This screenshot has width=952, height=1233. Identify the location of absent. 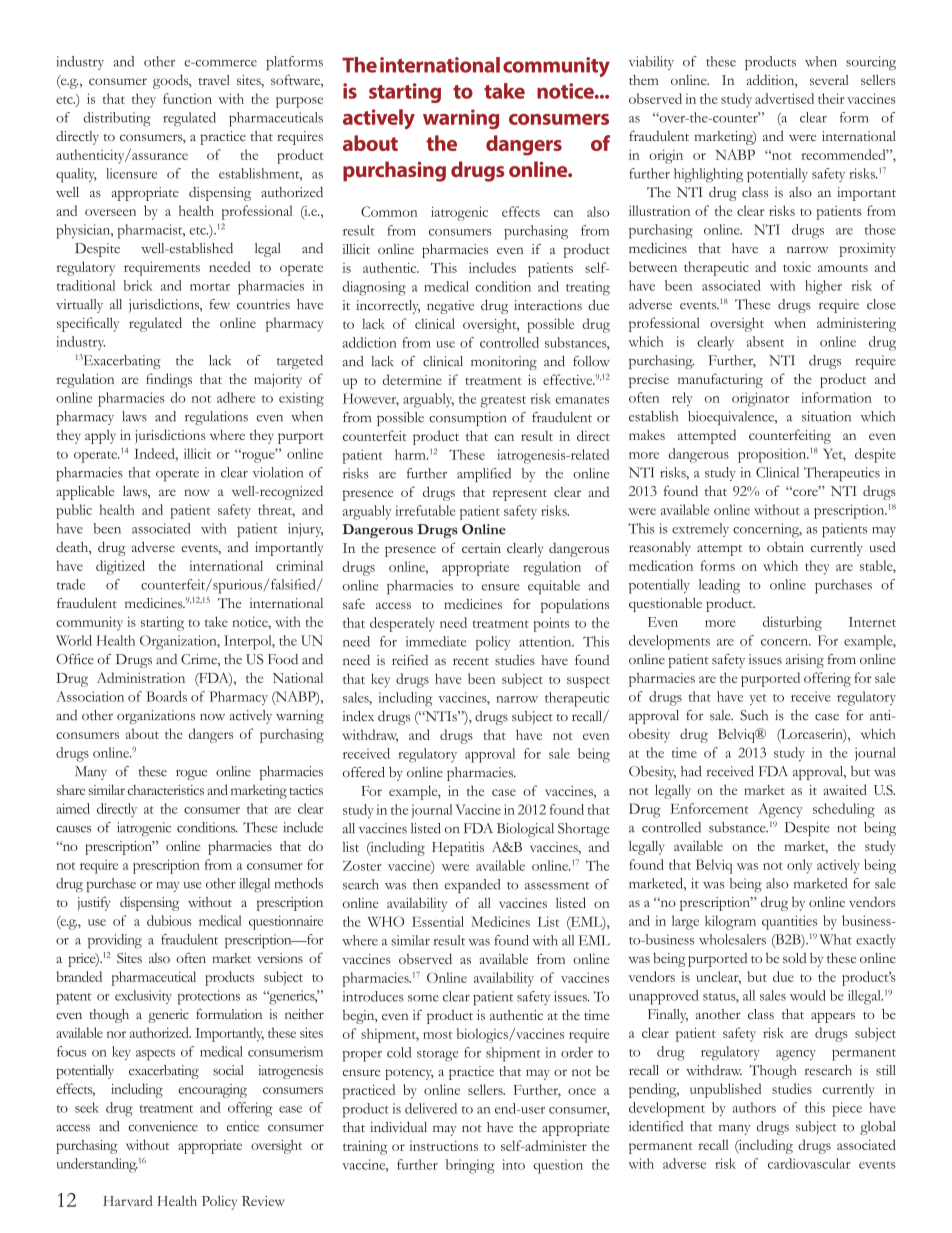
(765, 341).
